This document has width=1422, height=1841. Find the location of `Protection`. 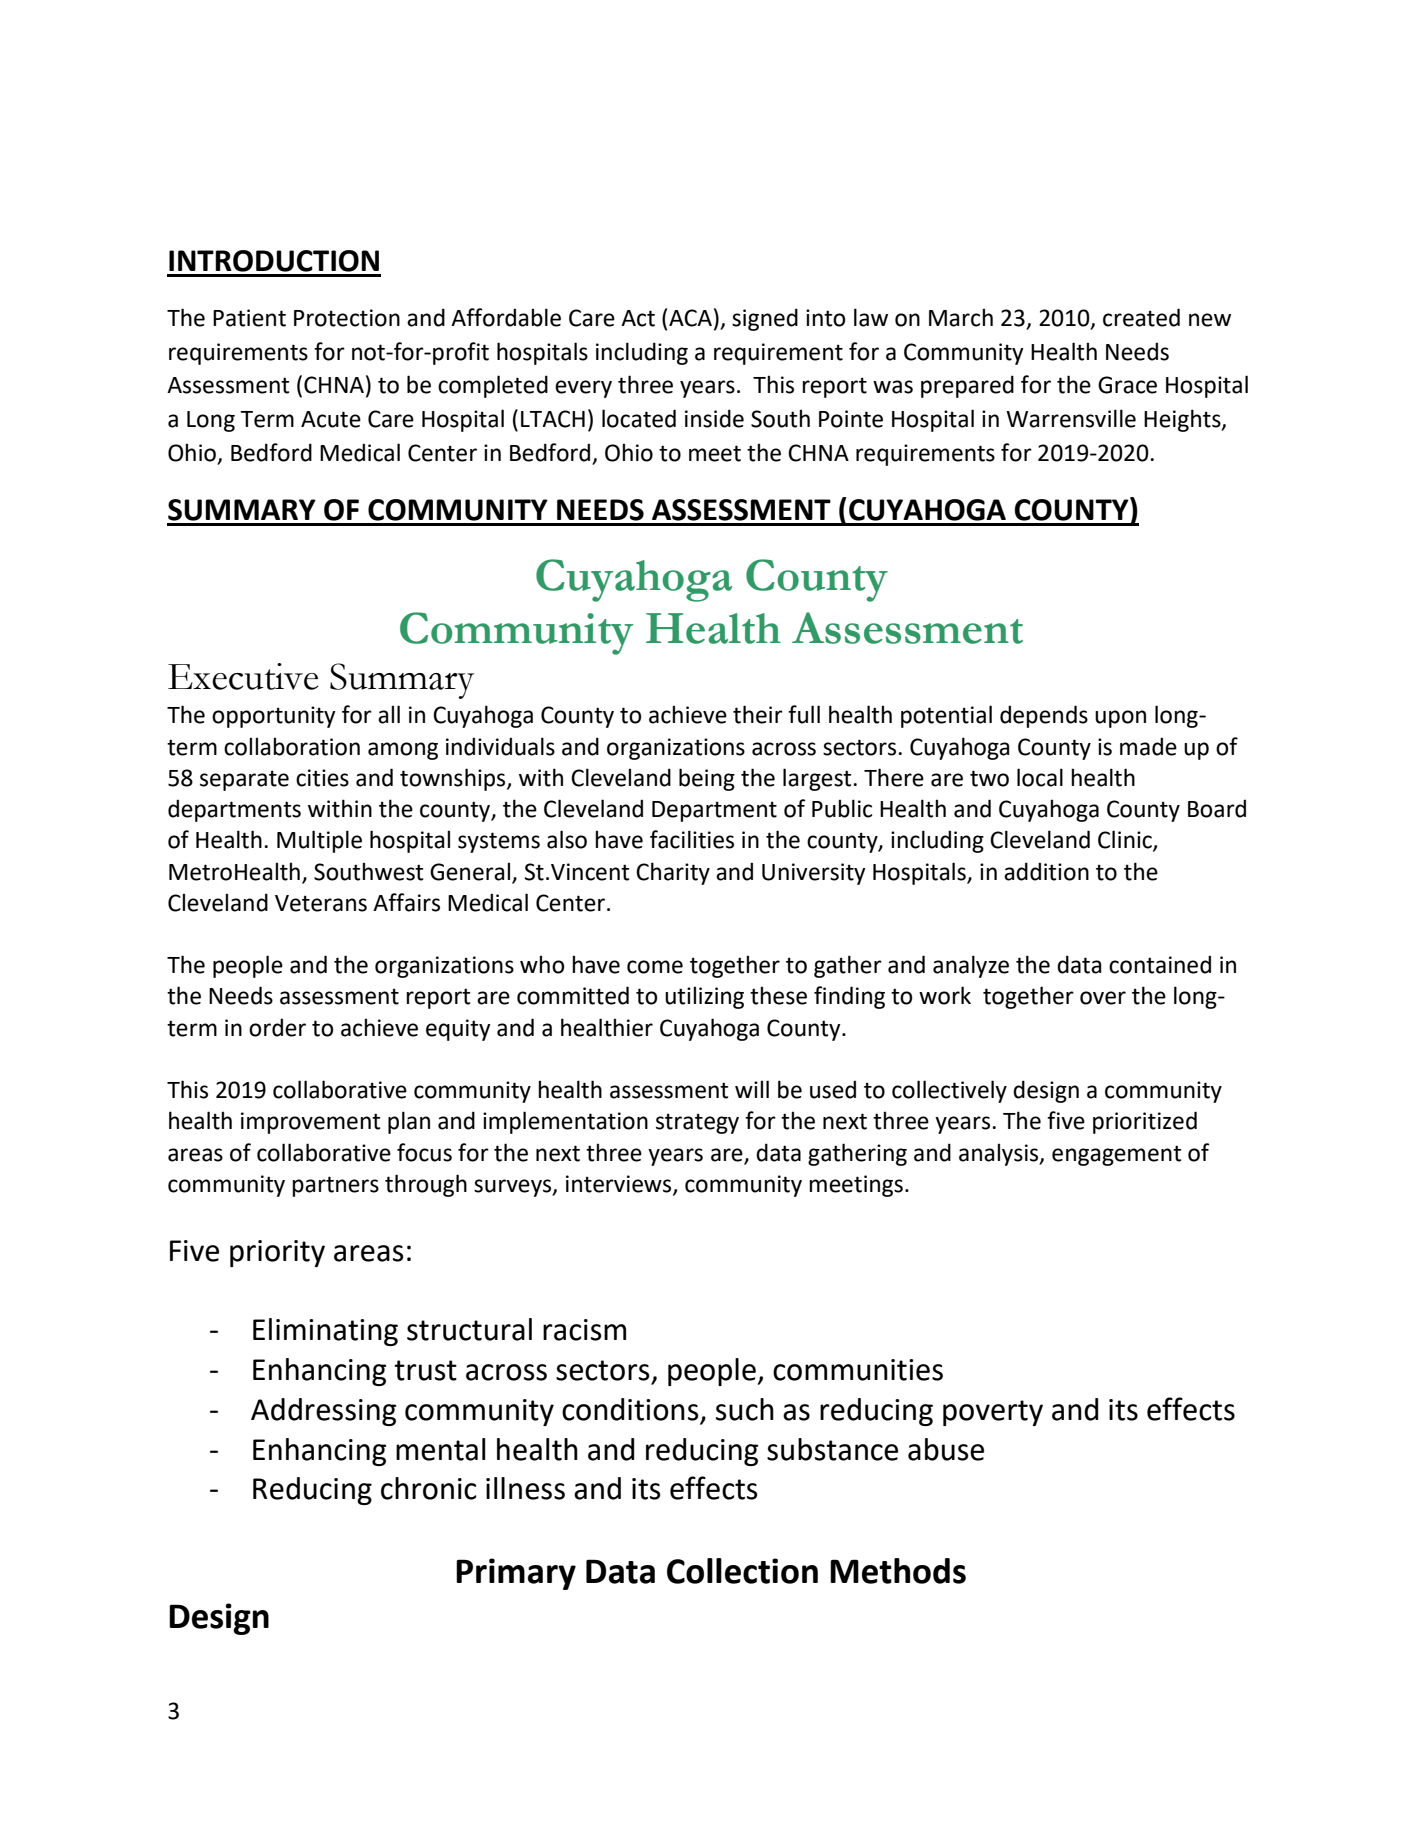

Protection is located at coordinates (347, 318).
